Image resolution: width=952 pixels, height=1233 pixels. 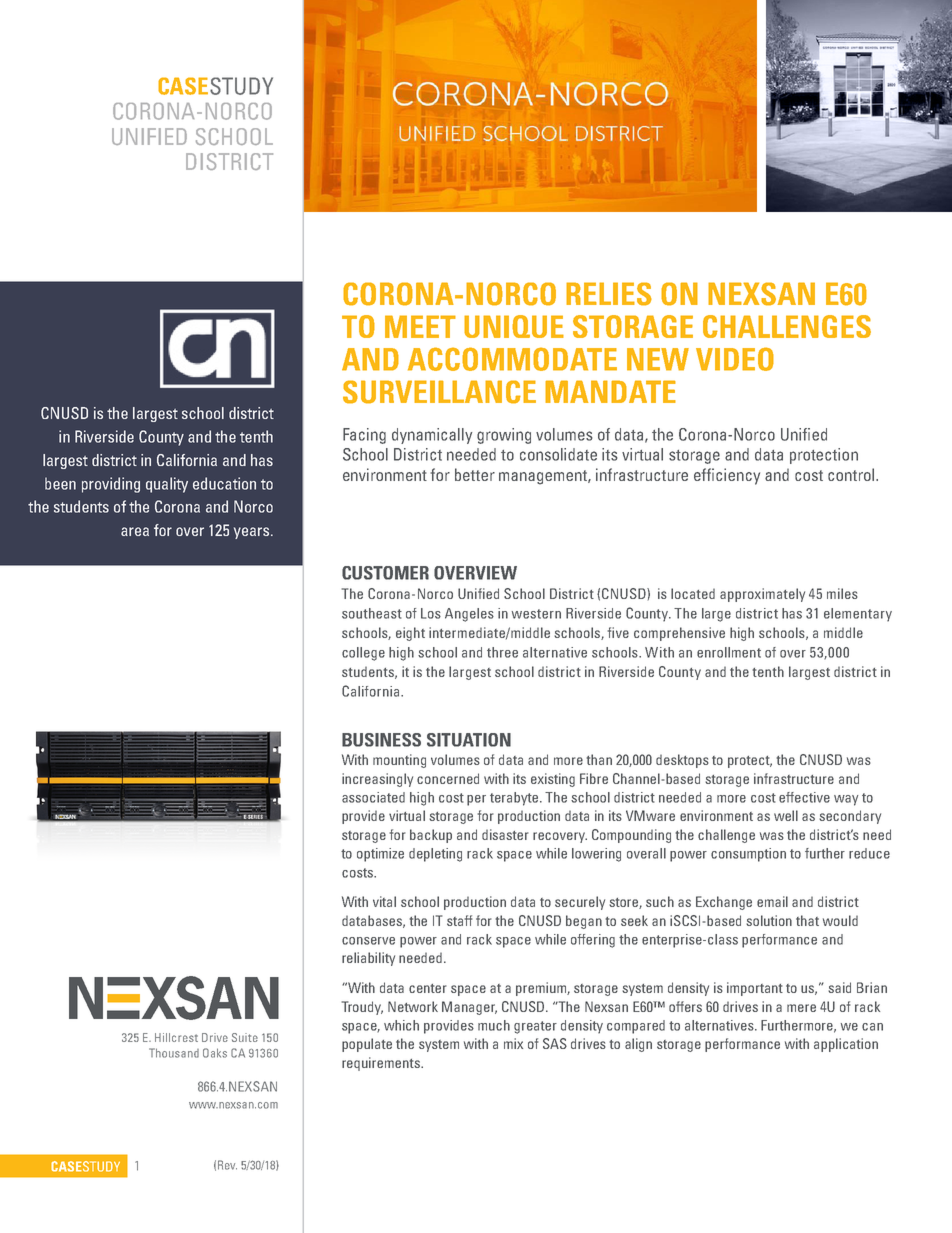 What do you see at coordinates (135, 531) in the page?
I see `area` at bounding box center [135, 531].
